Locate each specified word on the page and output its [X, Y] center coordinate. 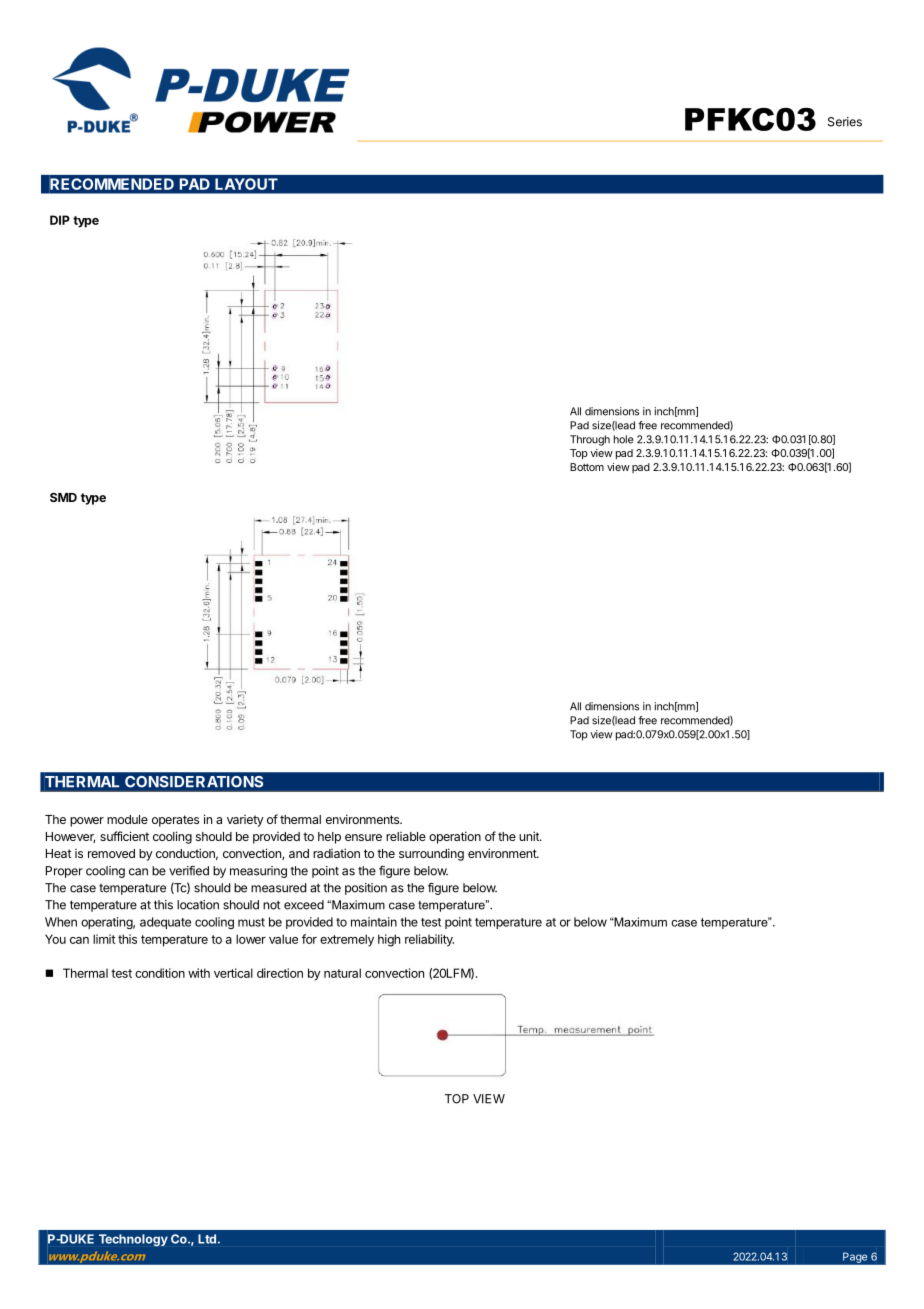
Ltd [207, 1239]
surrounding [431, 854]
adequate [165, 923]
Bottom [587, 467]
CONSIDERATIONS [194, 781]
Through [590, 440]
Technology [133, 1240]
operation [455, 837]
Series [845, 122]
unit [530, 836]
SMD [63, 497]
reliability [429, 940]
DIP [60, 220]
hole [623, 439]
